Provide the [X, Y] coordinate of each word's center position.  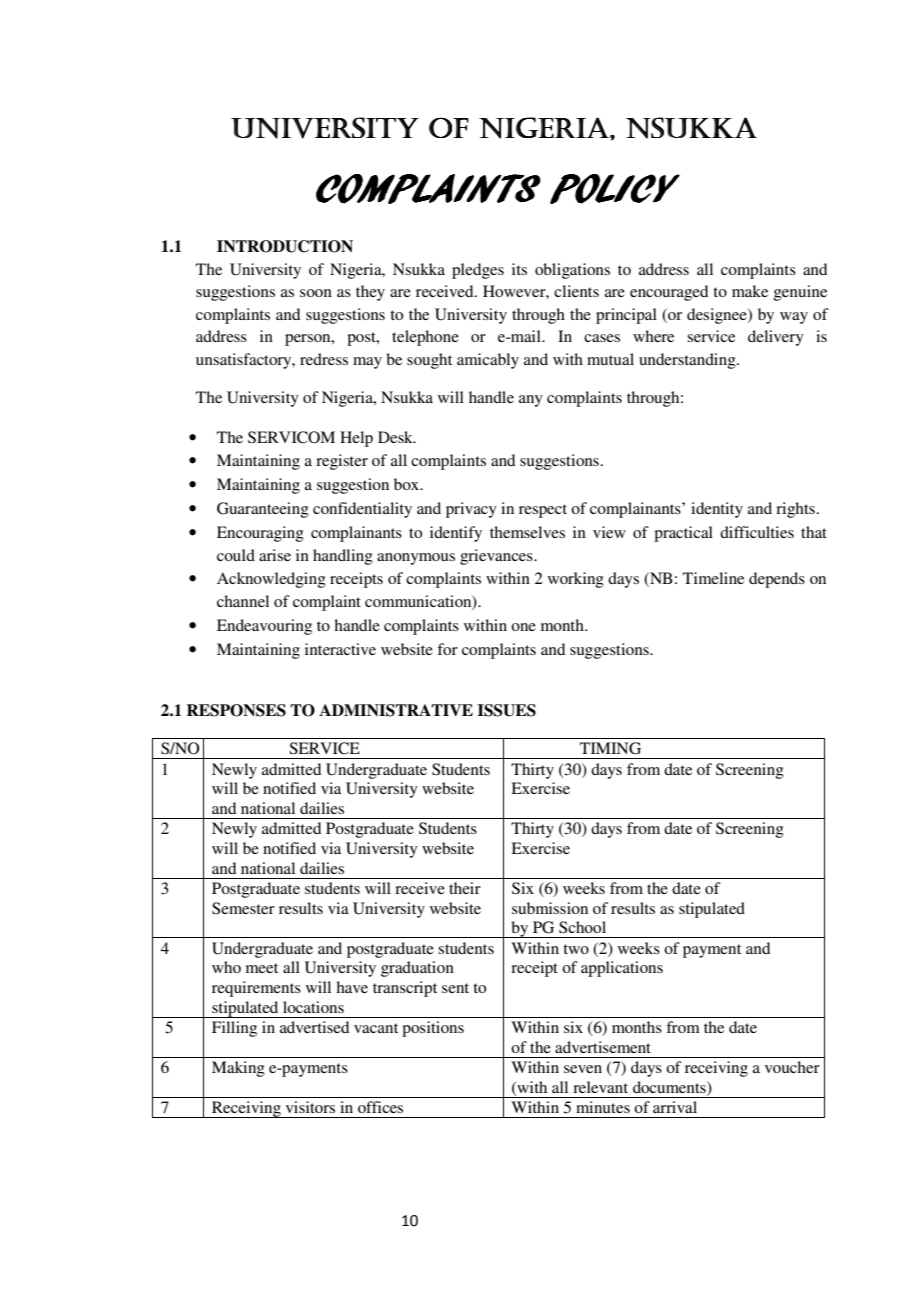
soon [316, 293]
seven [583, 1069]
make [750, 291]
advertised [314, 1027]
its [519, 269]
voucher [792, 1067]
